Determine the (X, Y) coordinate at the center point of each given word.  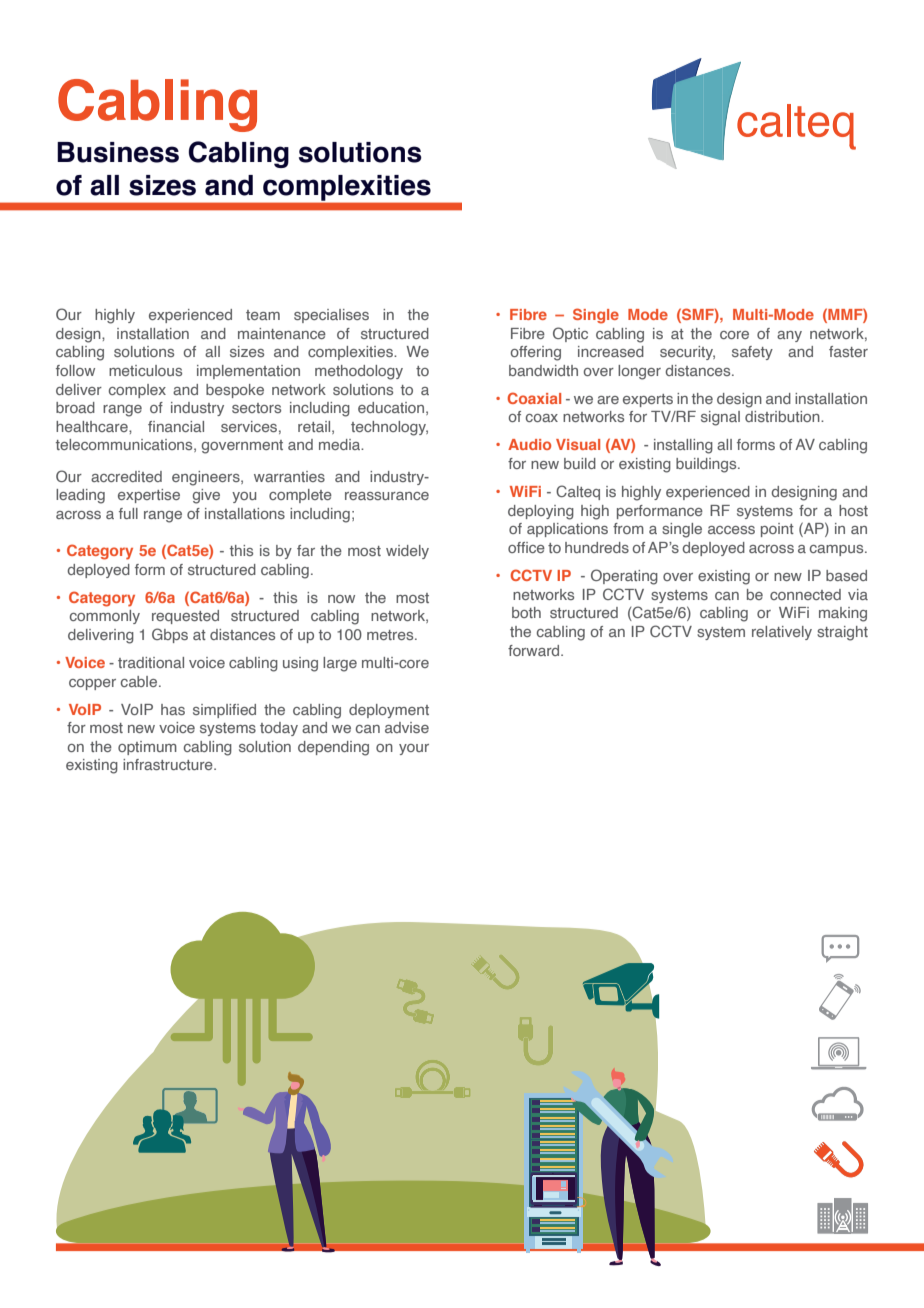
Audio (529, 444)
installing (683, 446)
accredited (126, 476)
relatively (782, 633)
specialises (331, 316)
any (789, 336)
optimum (147, 748)
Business (118, 152)
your (414, 749)
